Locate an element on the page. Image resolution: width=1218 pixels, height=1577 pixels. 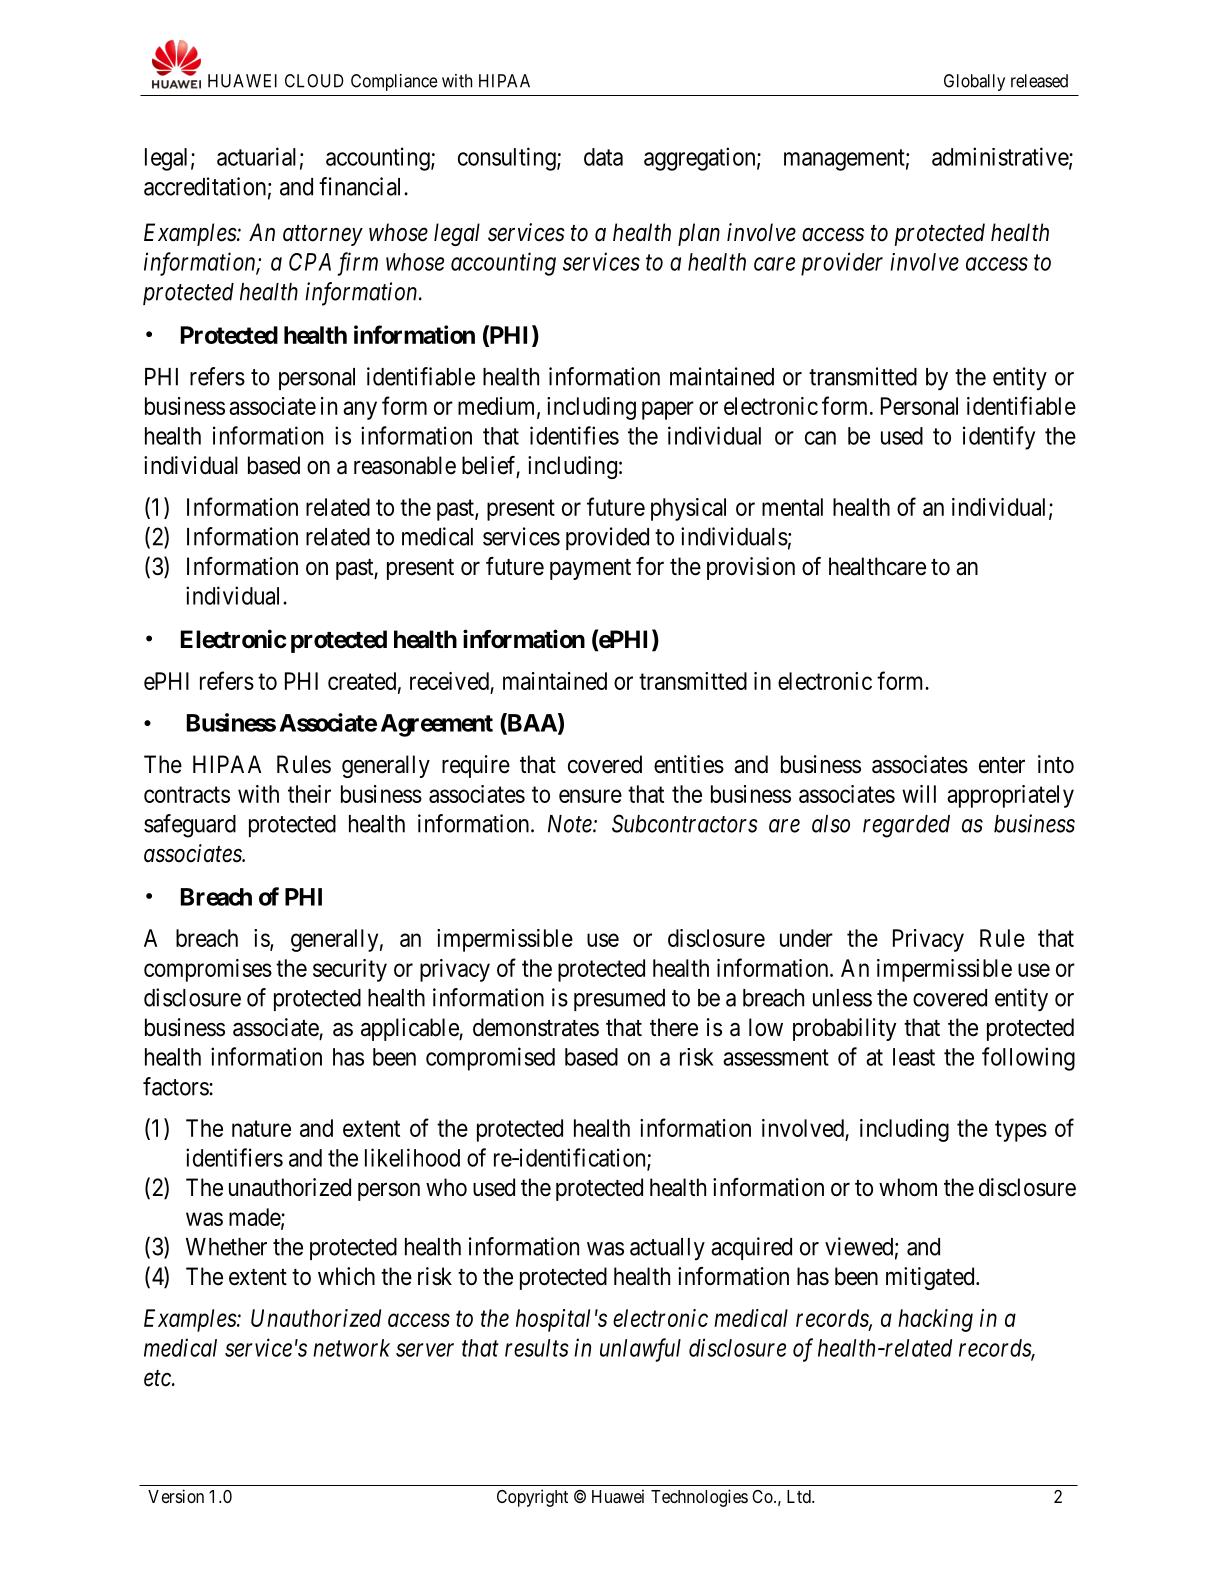
least is located at coordinates (914, 1057).
